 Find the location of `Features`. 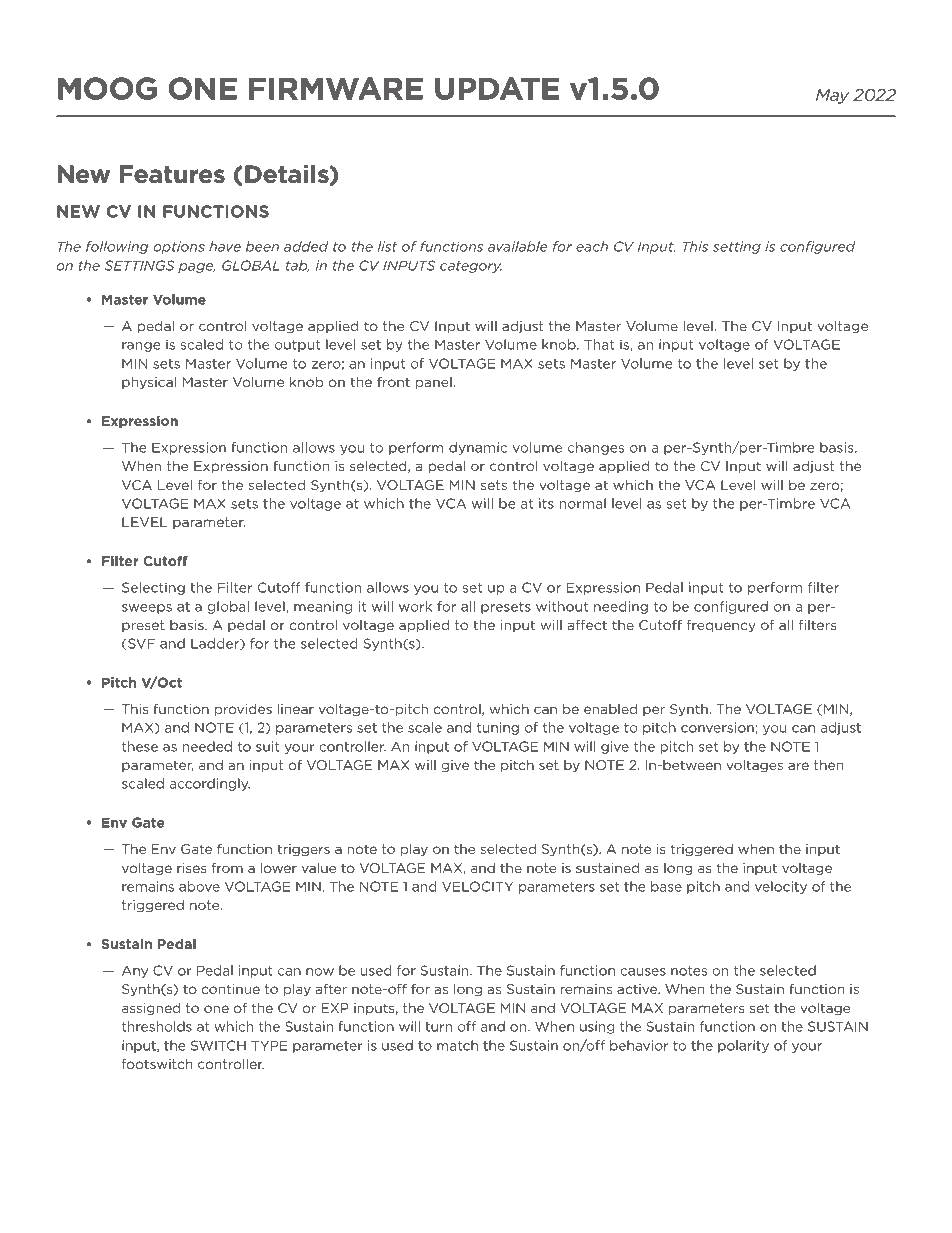

Features is located at coordinates (172, 174).
